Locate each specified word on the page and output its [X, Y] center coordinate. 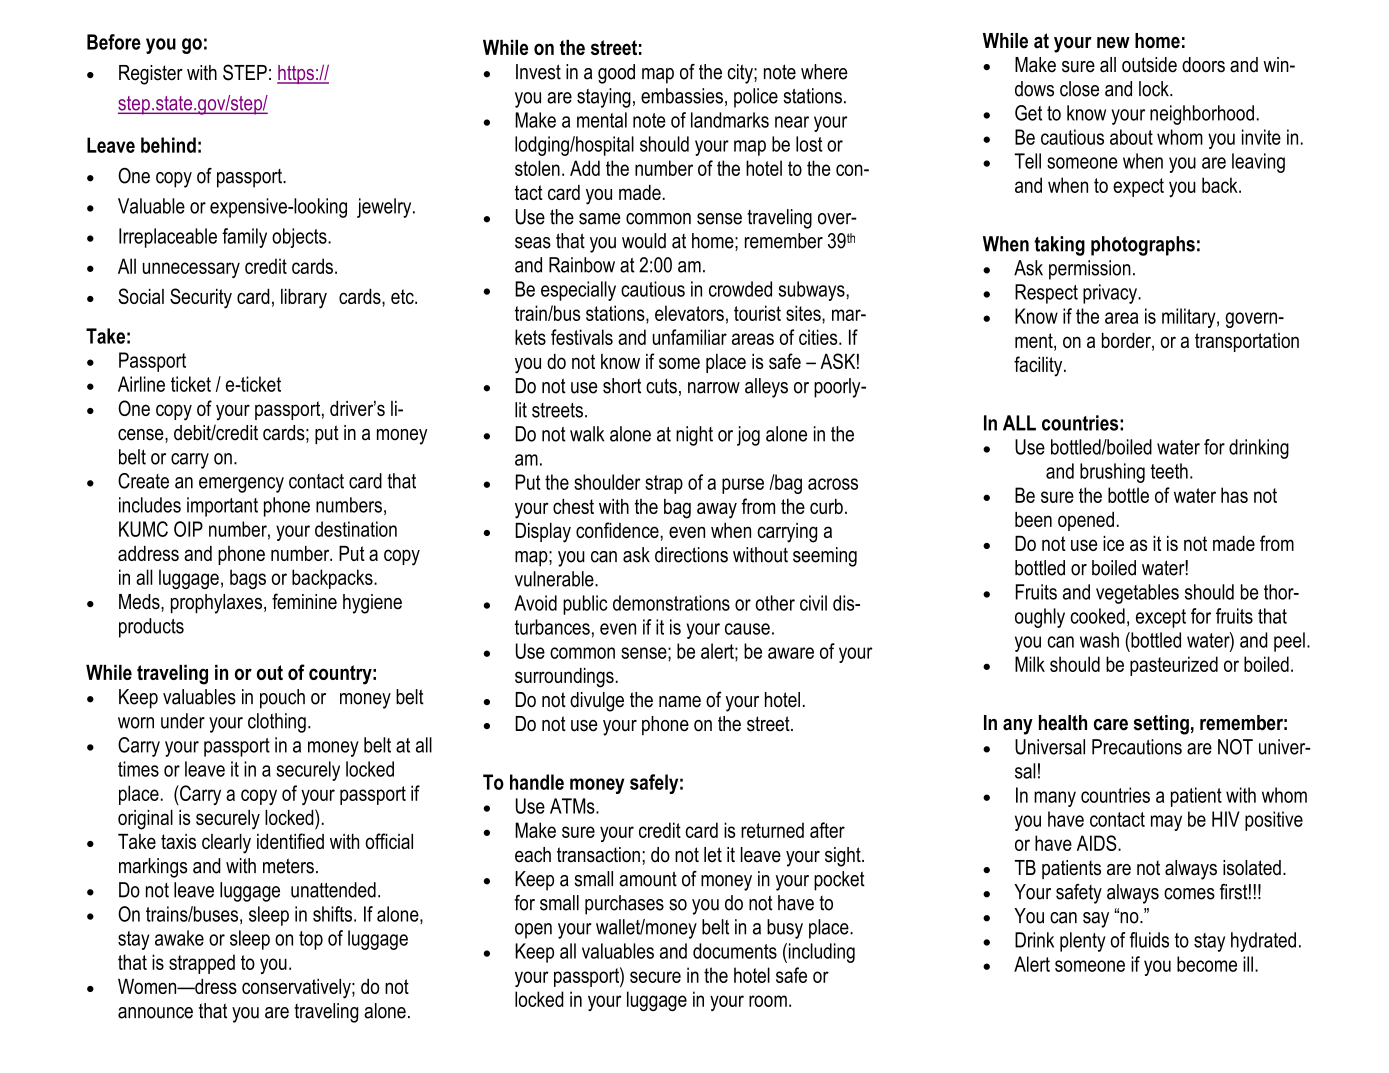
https [296, 74]
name [680, 702]
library [304, 299]
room [768, 1001]
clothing [277, 723]
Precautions [1137, 747]
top [311, 940]
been [1033, 519]
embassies [682, 96]
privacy [1111, 294]
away [717, 510]
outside [1149, 65]
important [222, 507]
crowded [740, 289]
